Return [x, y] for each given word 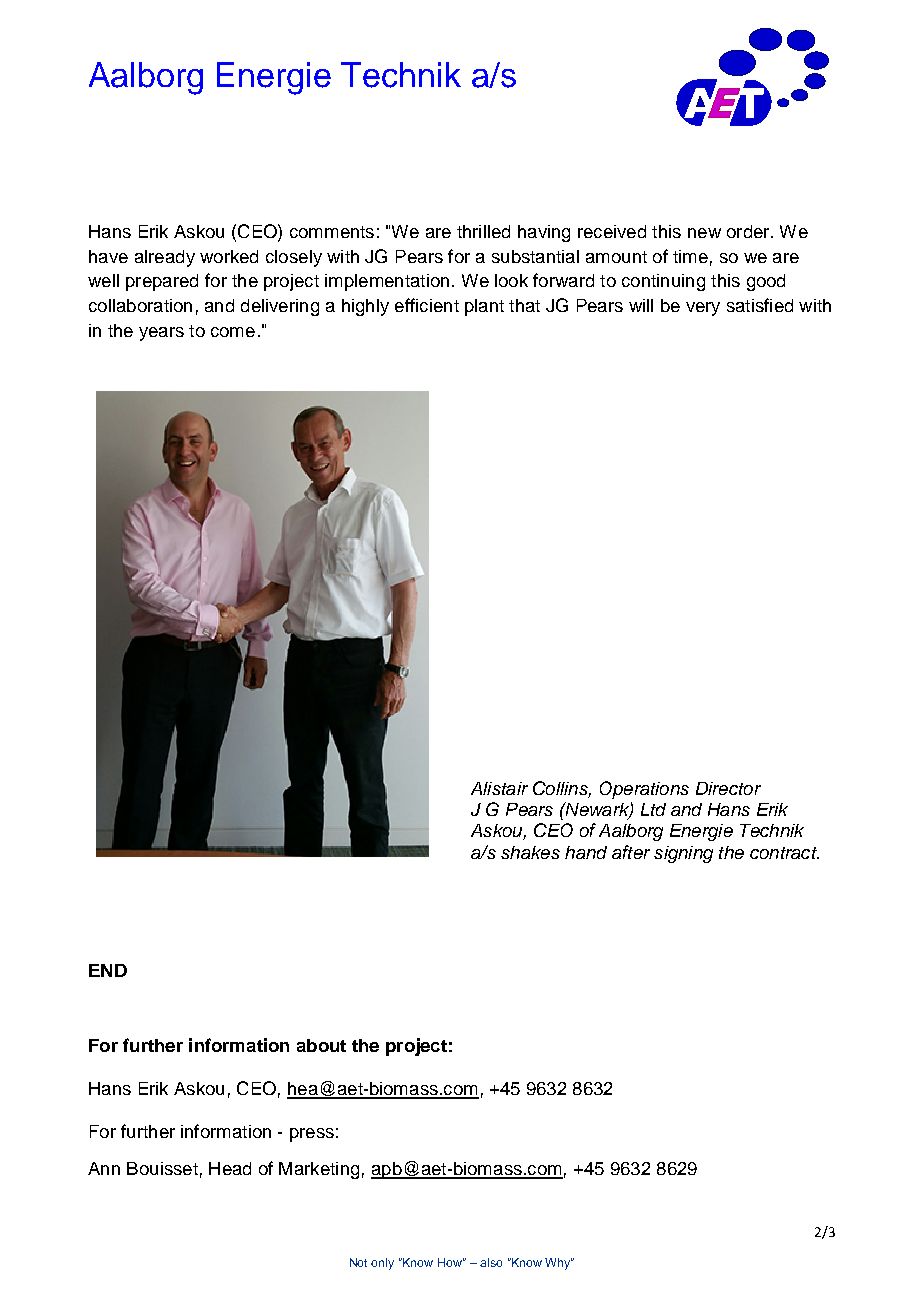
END [108, 970]
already [165, 258]
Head [230, 1168]
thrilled [483, 231]
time [690, 256]
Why [559, 1264]
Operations [644, 790]
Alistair [499, 788]
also [491, 1262]
